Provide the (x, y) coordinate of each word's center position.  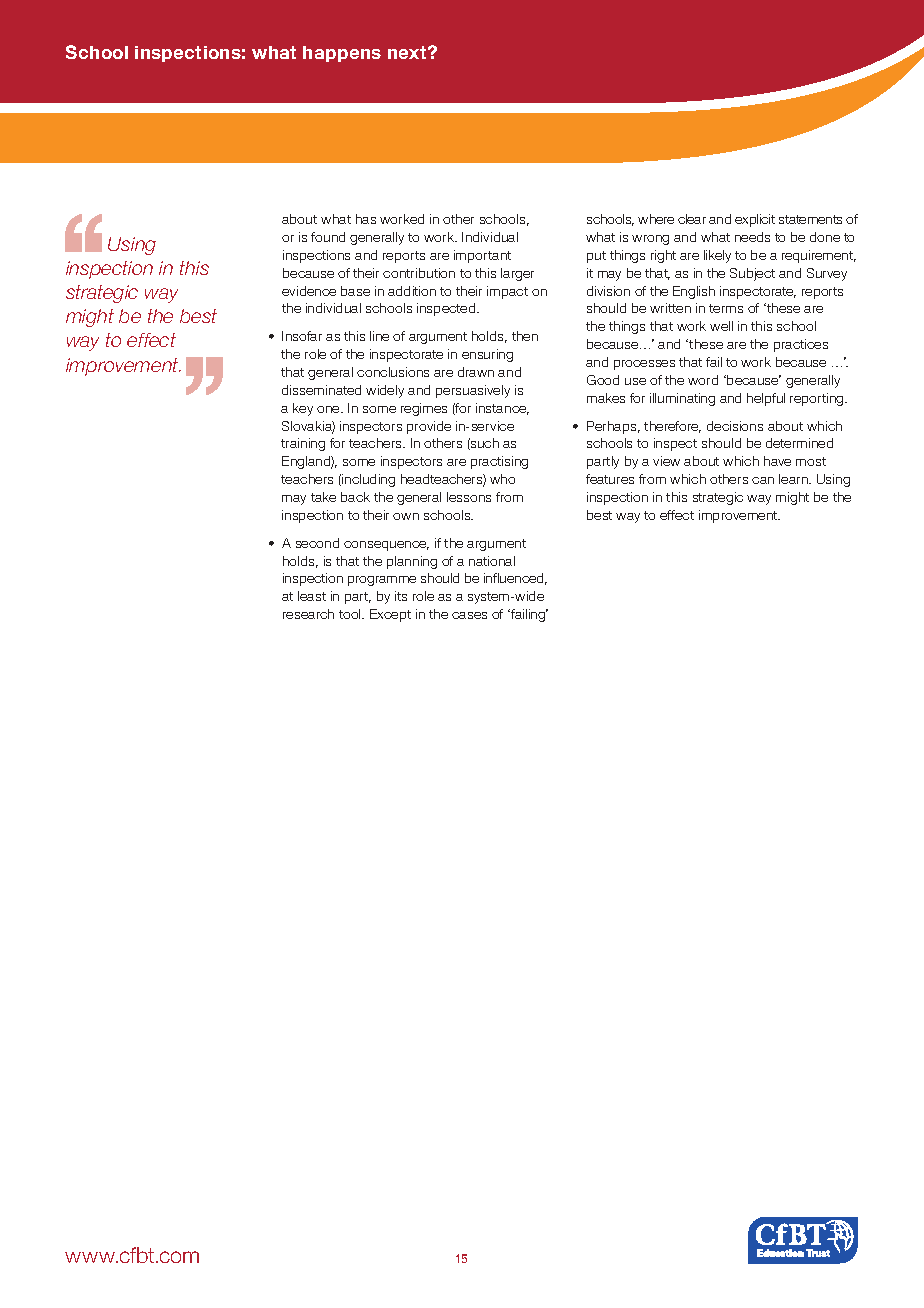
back (355, 497)
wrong (650, 240)
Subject (752, 274)
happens (342, 54)
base (355, 291)
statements (810, 219)
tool (351, 614)
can (763, 480)
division (608, 291)
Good (603, 380)
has (366, 219)
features (610, 479)
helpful (766, 399)
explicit (755, 220)
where (656, 219)
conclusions (393, 372)
